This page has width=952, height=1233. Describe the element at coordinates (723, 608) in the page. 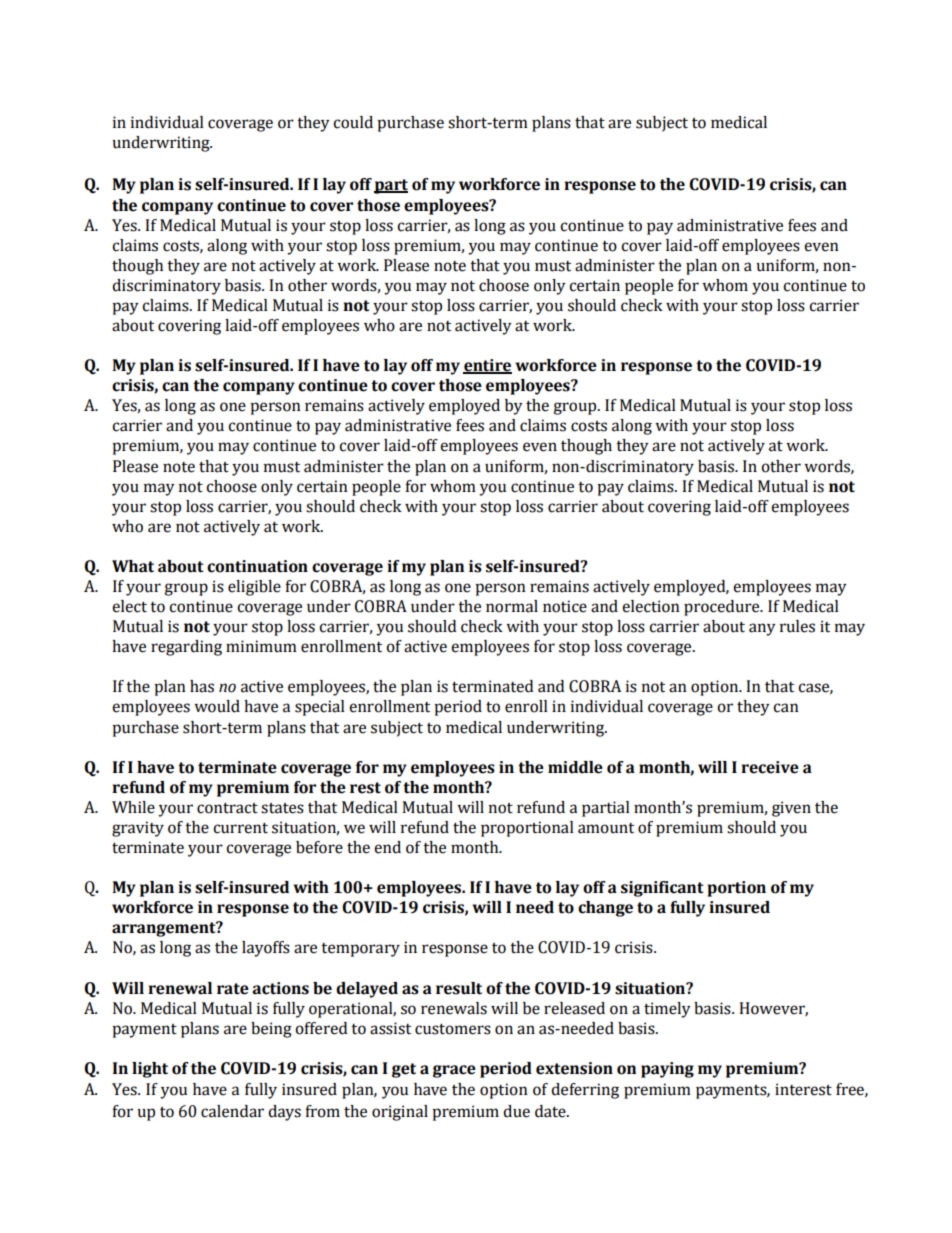

I see `procedure` at that location.
